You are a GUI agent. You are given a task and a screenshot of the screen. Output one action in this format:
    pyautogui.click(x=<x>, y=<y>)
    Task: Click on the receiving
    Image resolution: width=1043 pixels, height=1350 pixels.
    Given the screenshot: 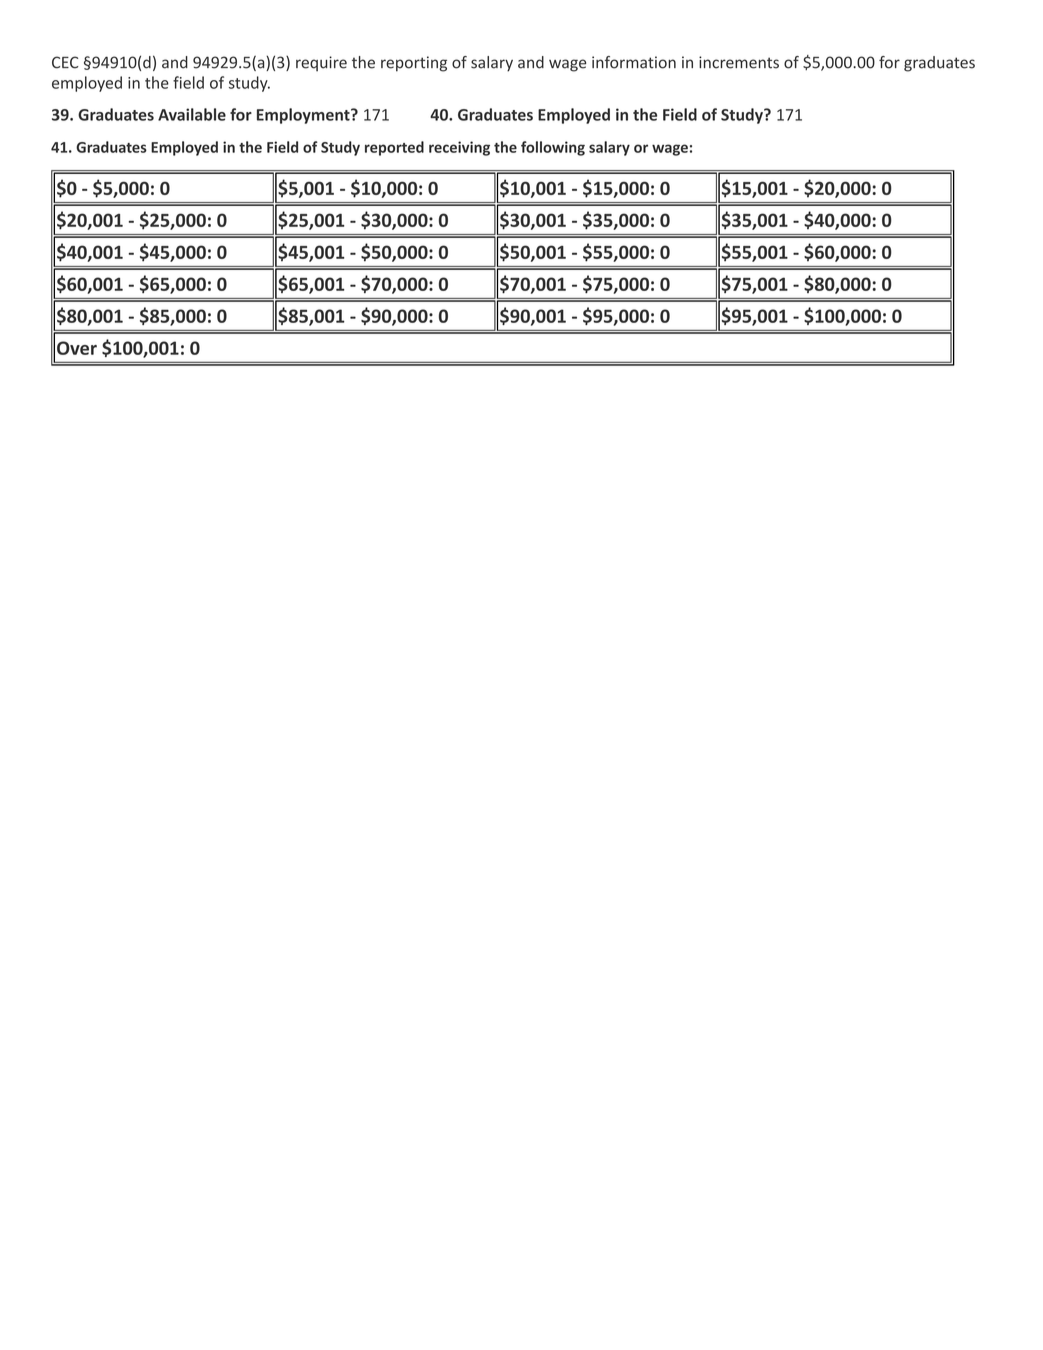 What is the action you would take?
    pyautogui.click(x=459, y=148)
